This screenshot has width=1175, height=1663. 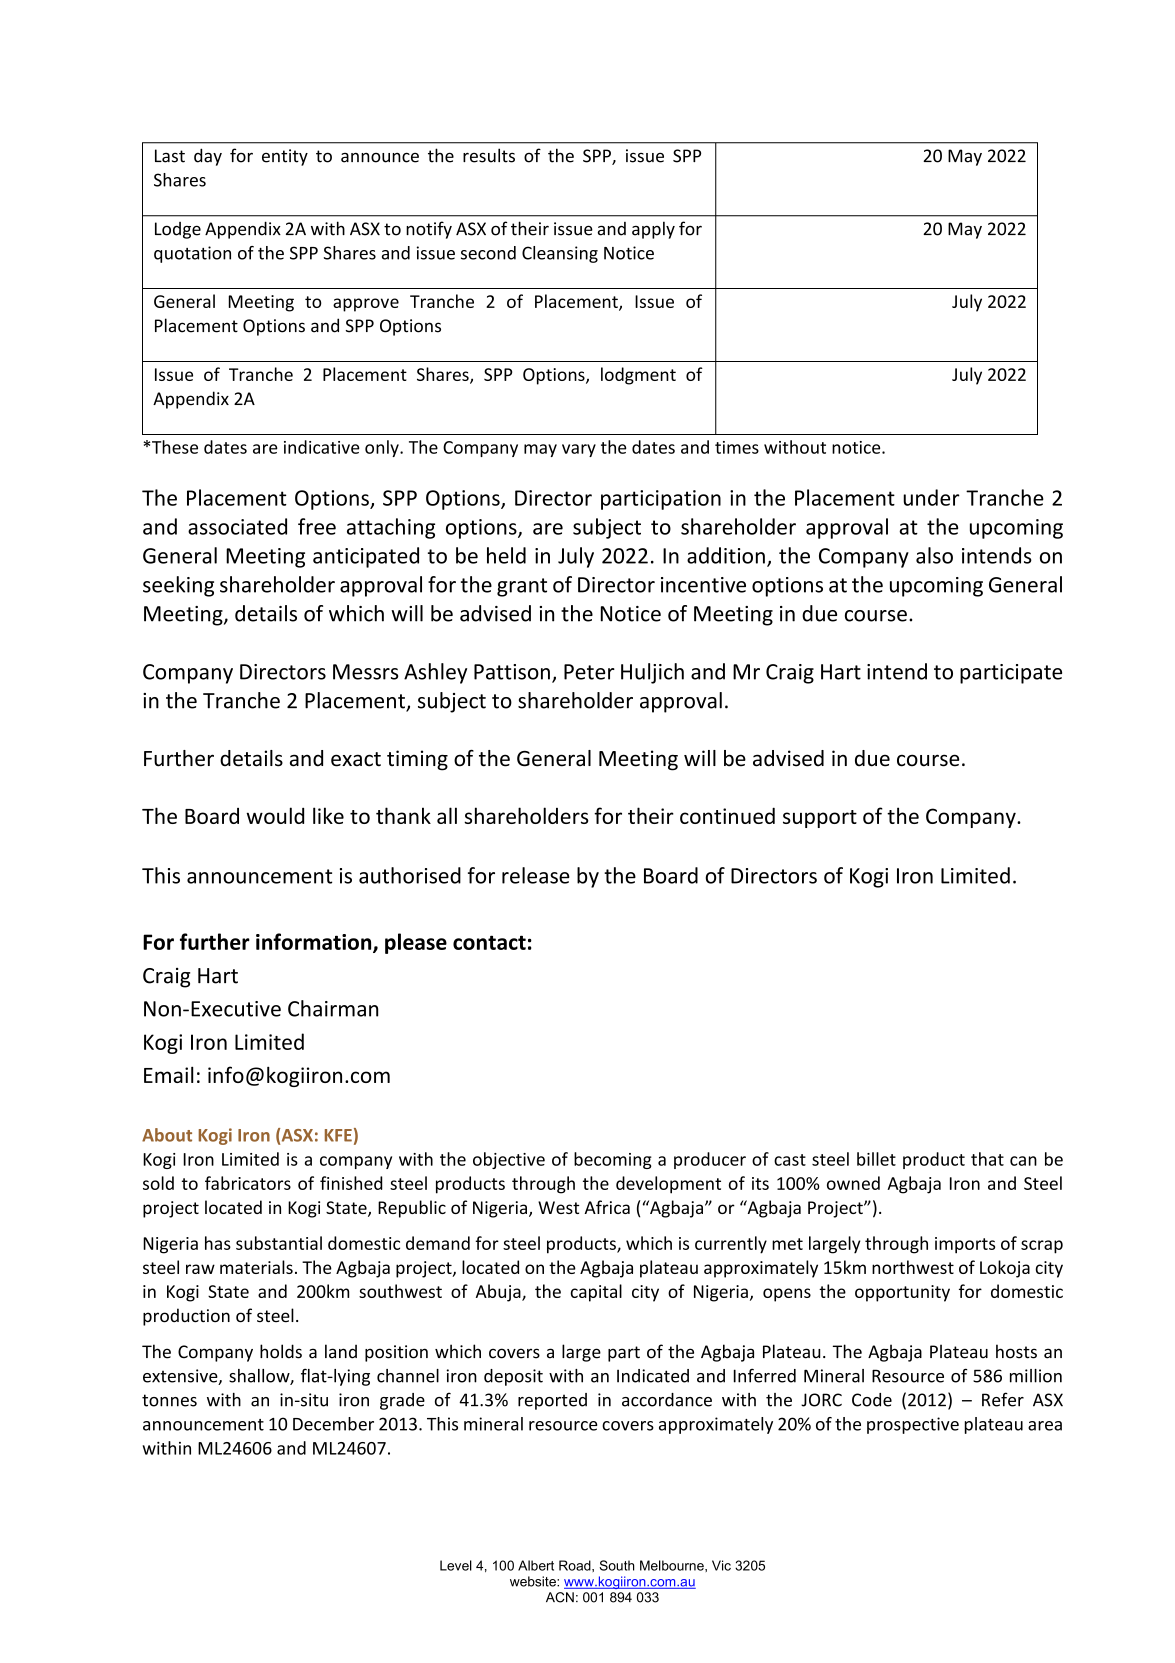 What do you see at coordinates (248, 1183) in the screenshot?
I see `fabricators` at bounding box center [248, 1183].
